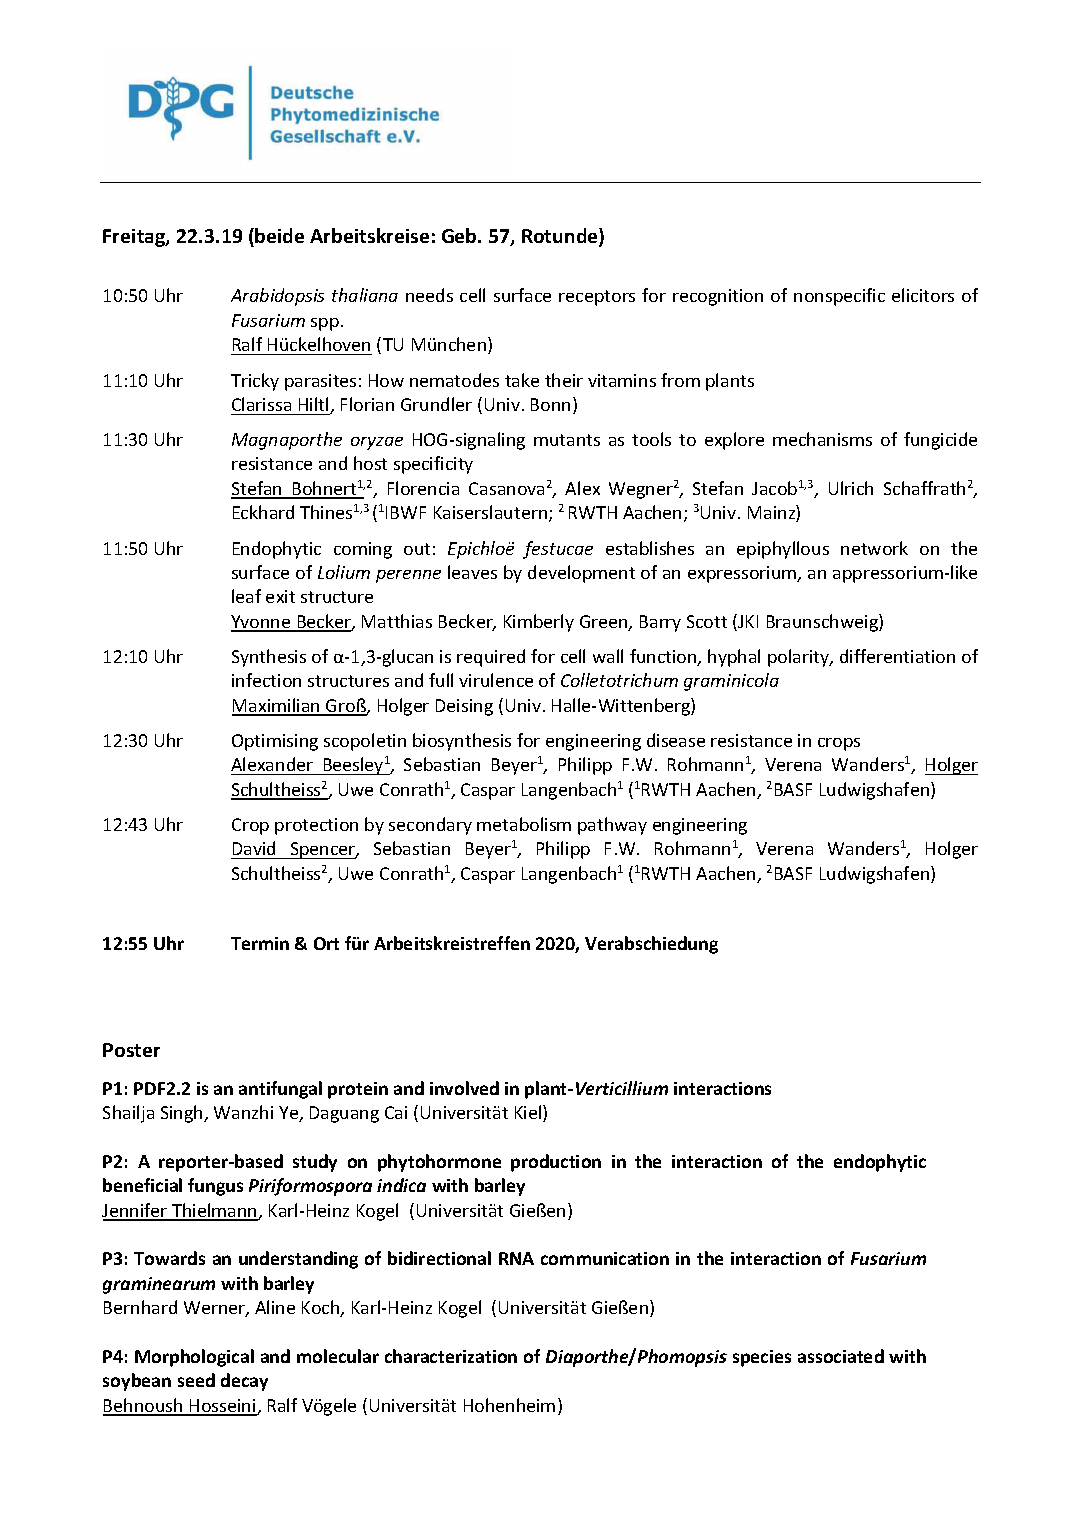 This screenshot has height=1529, width=1081. Describe the element at coordinates (254, 850) in the screenshot. I see `David` at that location.
